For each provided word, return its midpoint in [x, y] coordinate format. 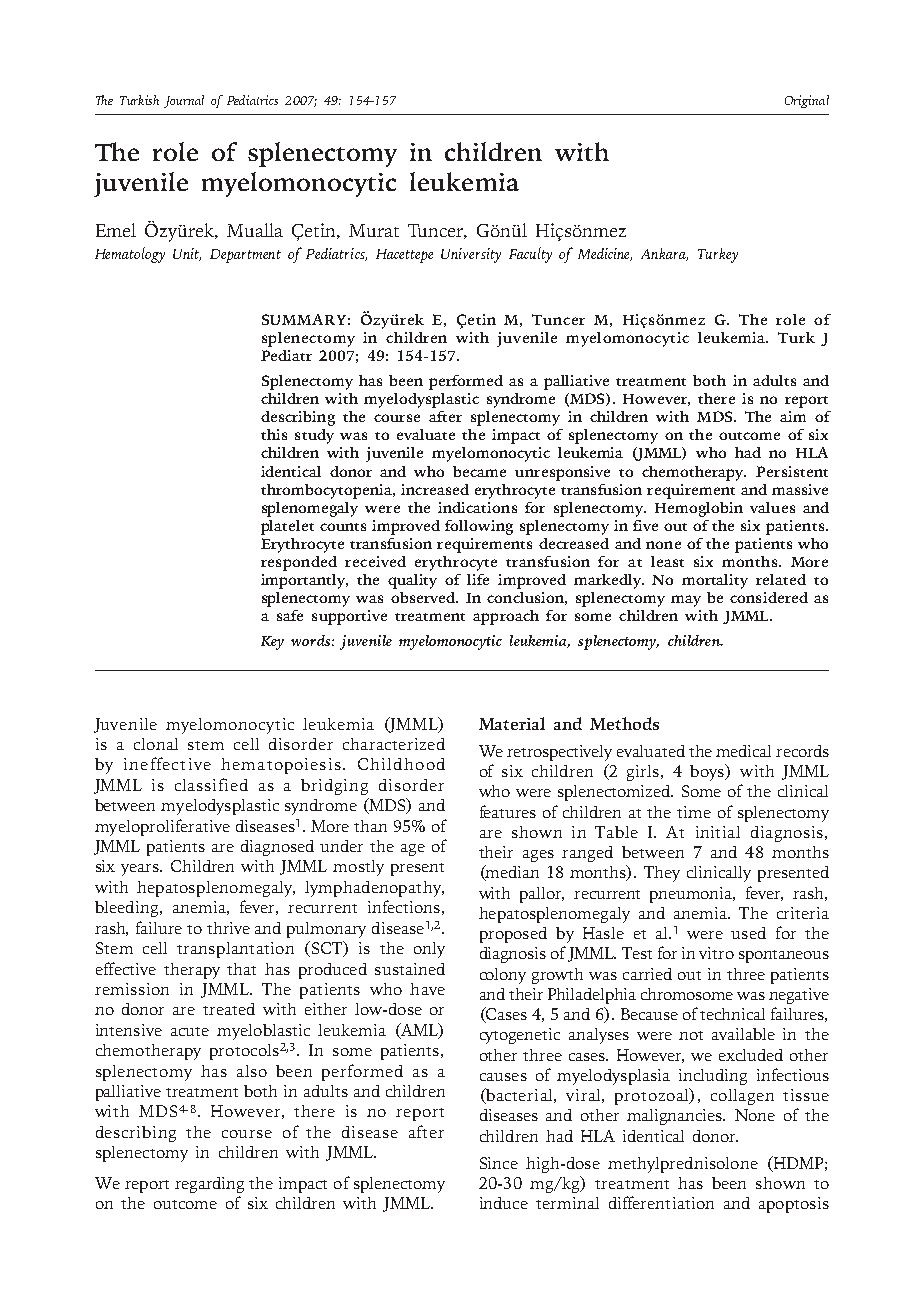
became [479, 471]
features [508, 811]
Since [499, 1163]
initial [718, 832]
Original [807, 101]
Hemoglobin [699, 509]
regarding [209, 1185]
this [274, 434]
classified [211, 784]
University [471, 255]
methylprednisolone [683, 1165]
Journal [184, 101]
